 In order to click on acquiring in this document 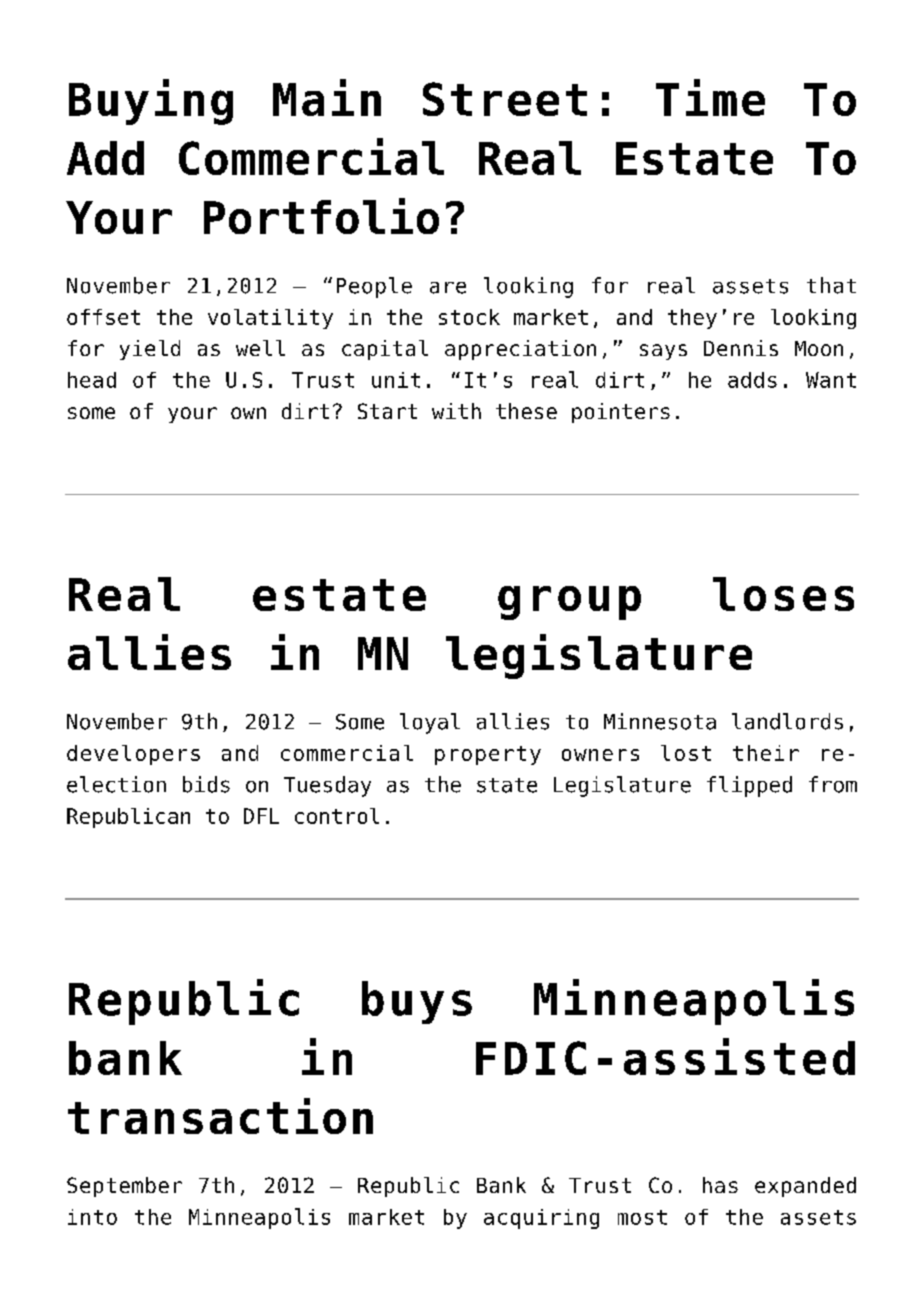, I will do `click(541, 1219)`.
